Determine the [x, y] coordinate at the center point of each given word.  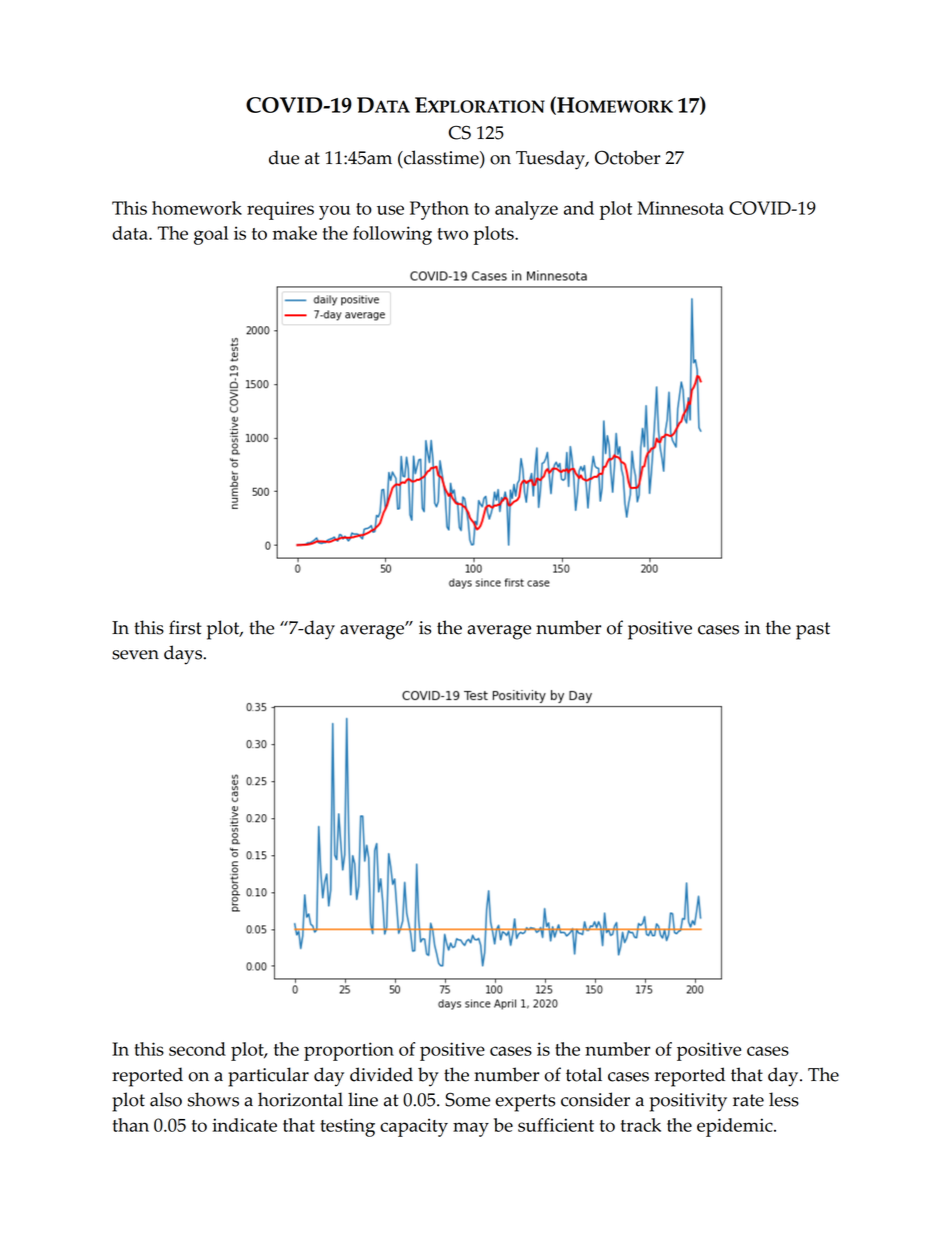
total [584, 1074]
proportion [349, 1051]
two [452, 234]
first [185, 627]
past [813, 631]
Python [439, 210]
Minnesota [680, 208]
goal [211, 235]
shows [213, 1099]
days [184, 655]
